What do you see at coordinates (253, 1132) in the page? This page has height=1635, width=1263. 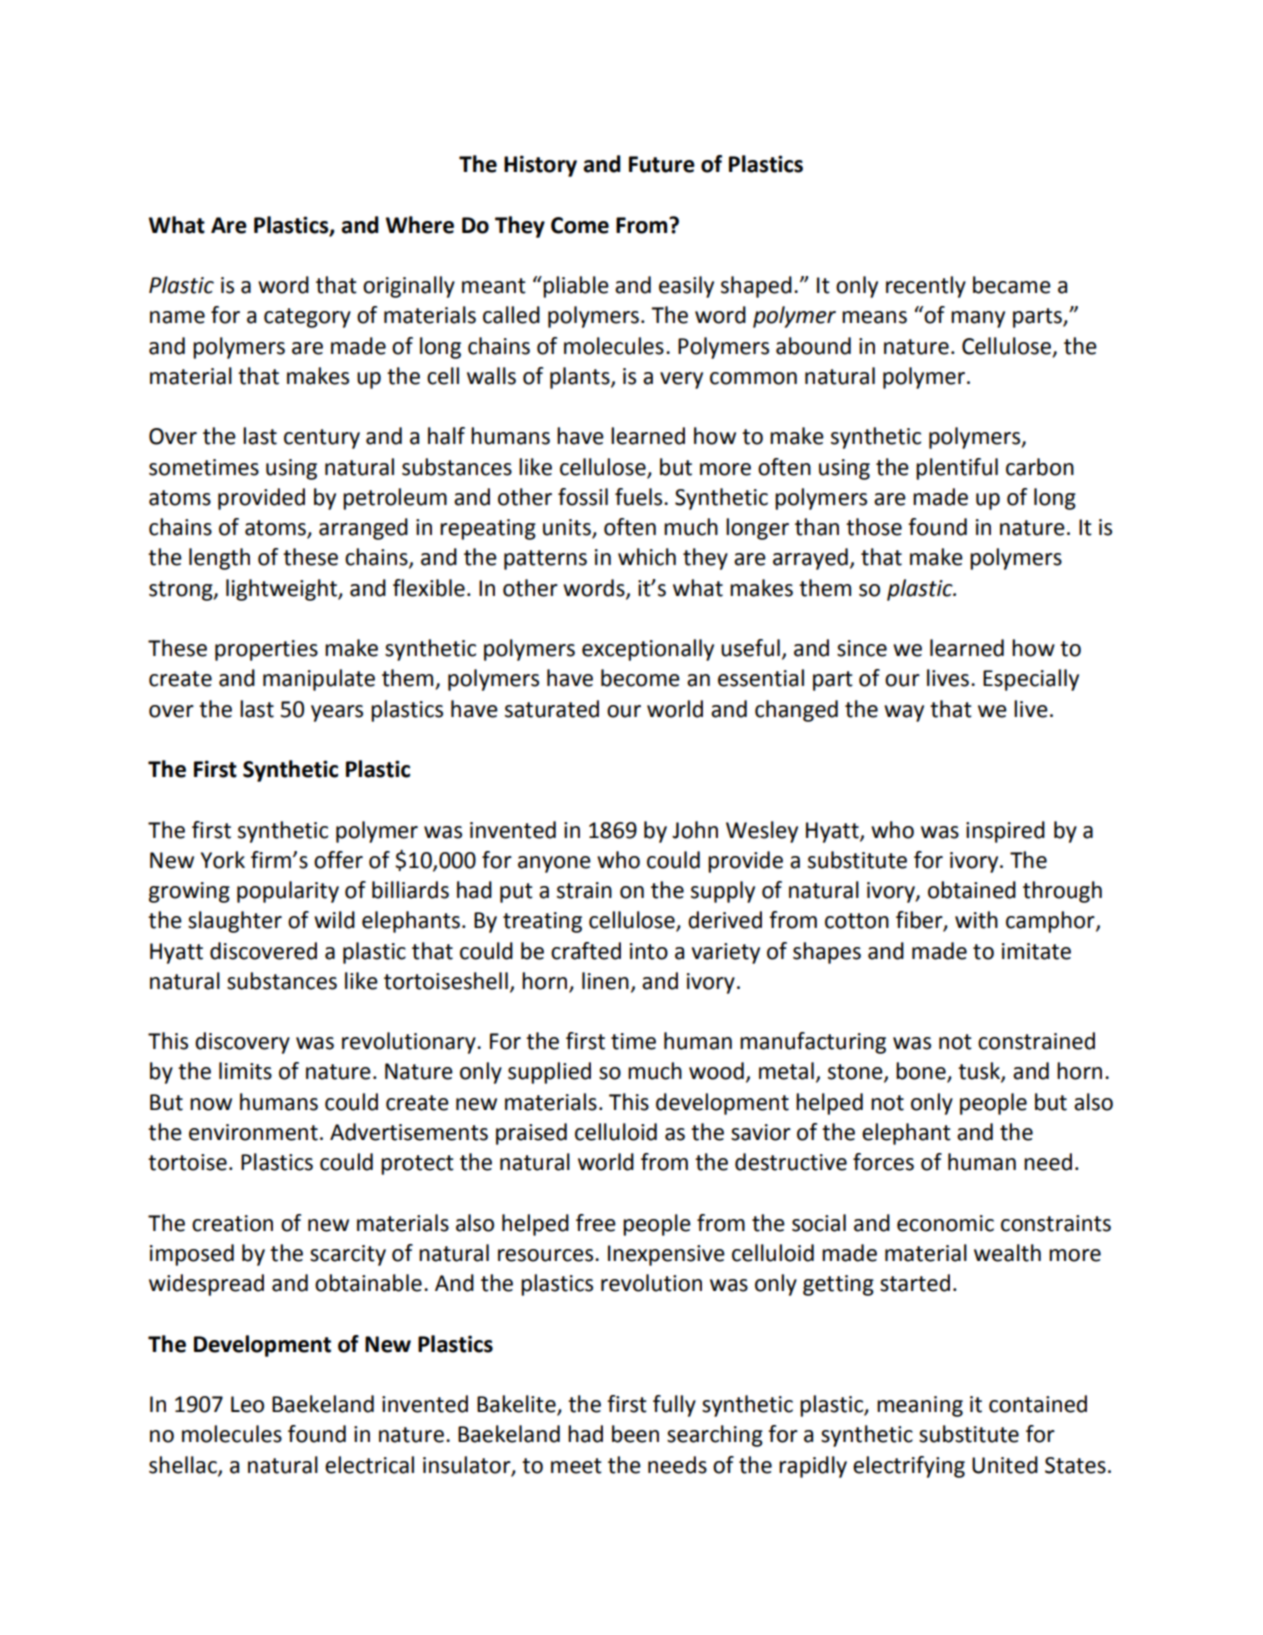 I see `environment` at bounding box center [253, 1132].
